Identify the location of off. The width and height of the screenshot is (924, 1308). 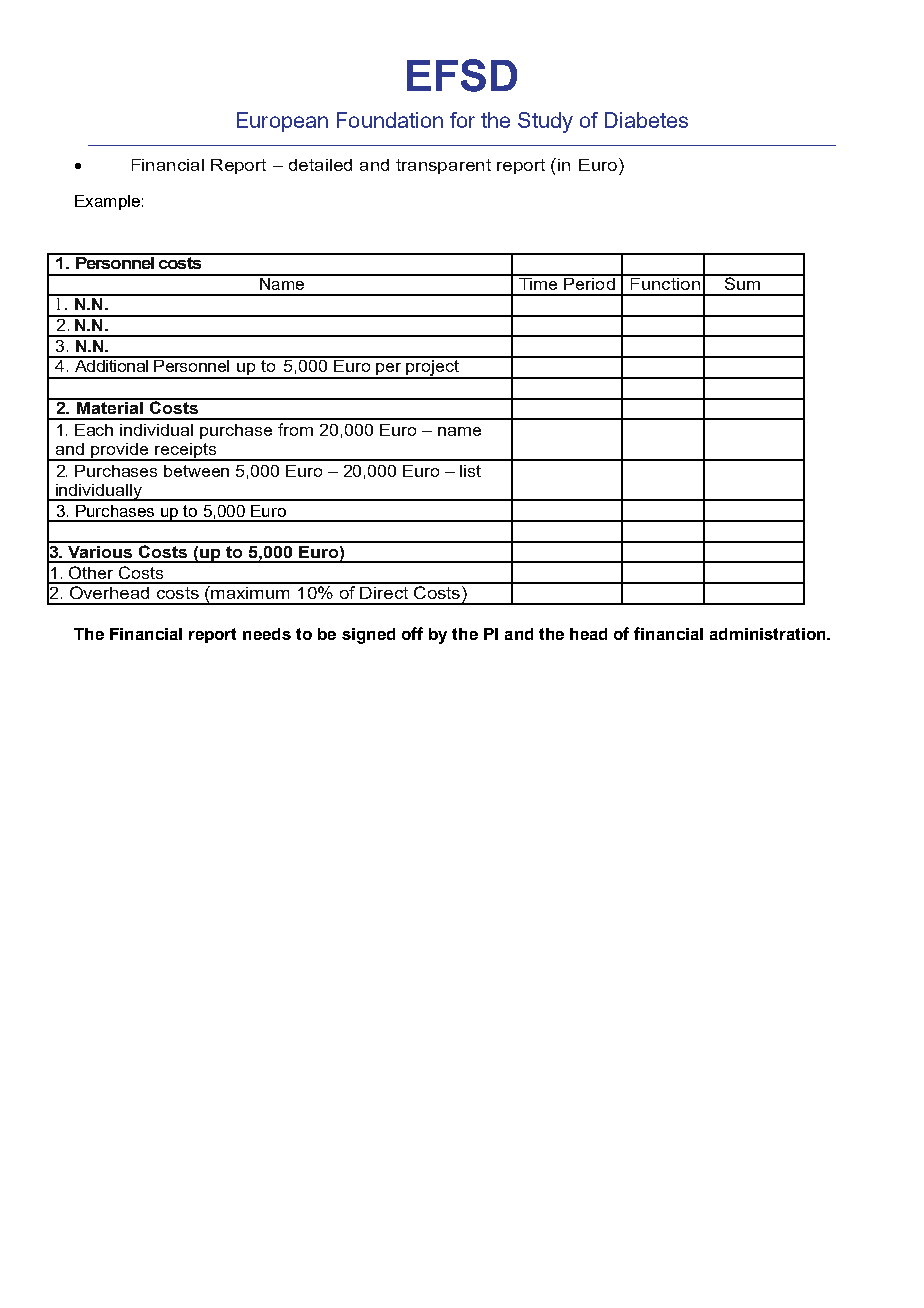
(412, 633).
